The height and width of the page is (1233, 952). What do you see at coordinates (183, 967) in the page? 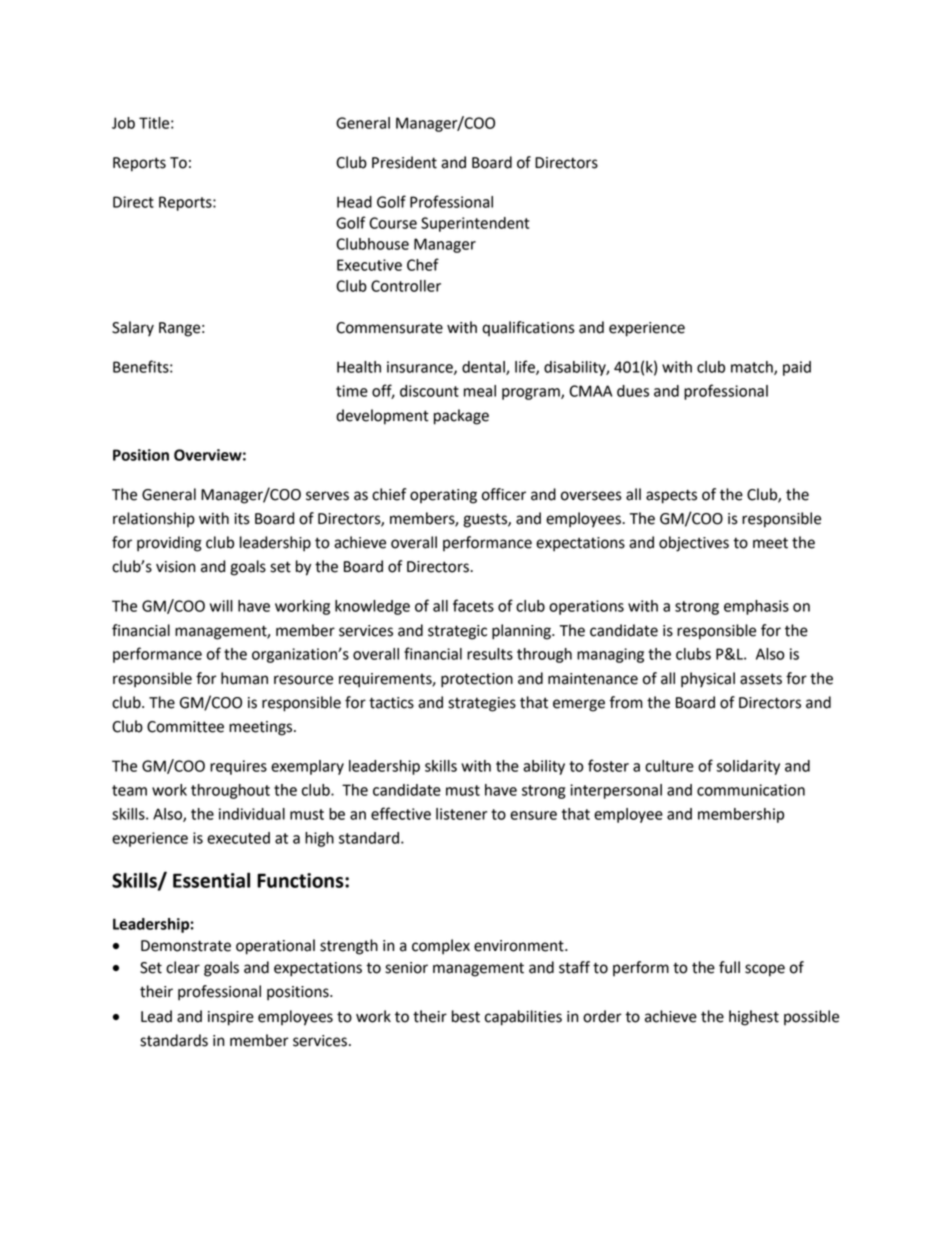
I see `clear` at bounding box center [183, 967].
